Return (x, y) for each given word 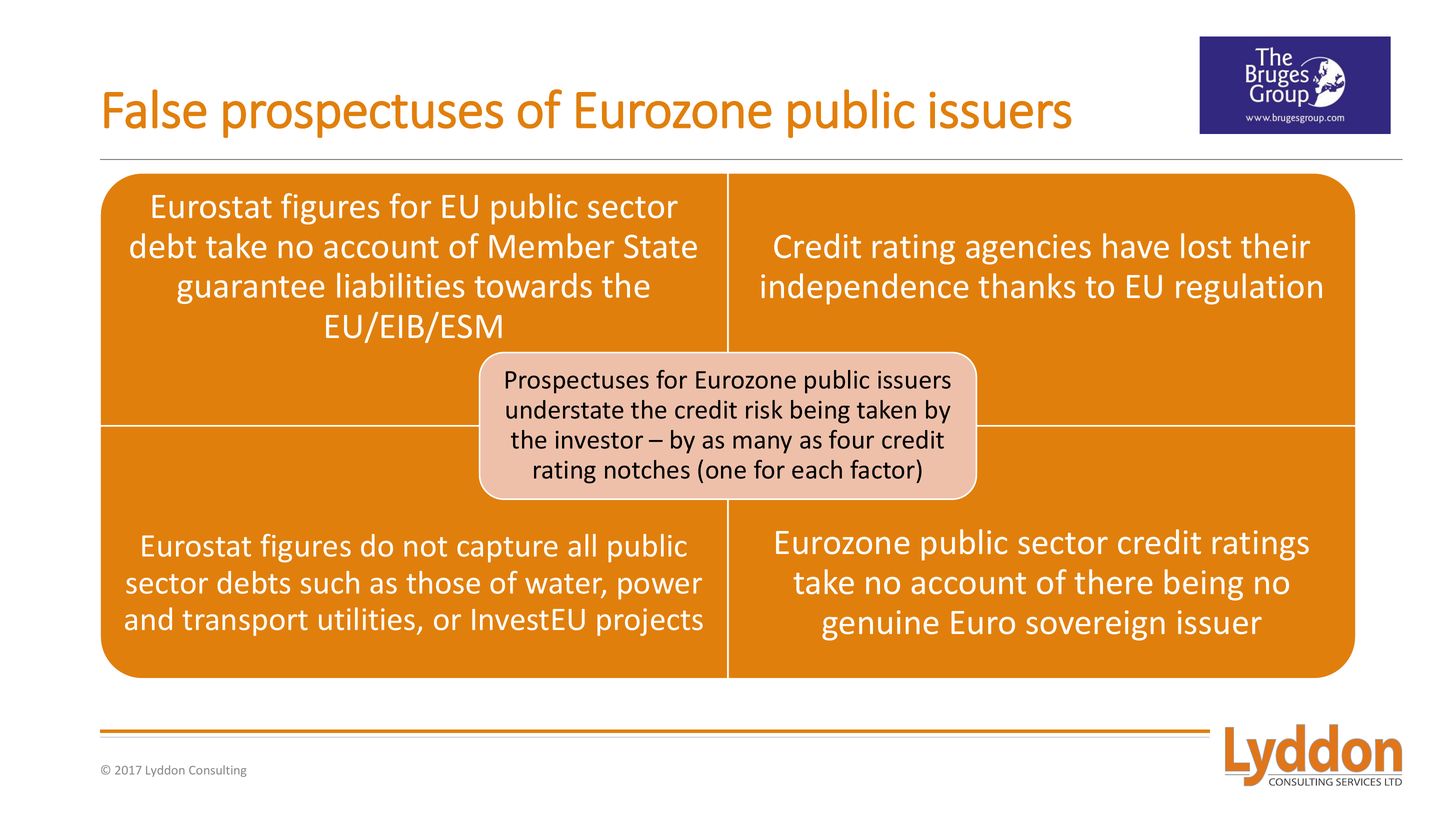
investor (599, 440)
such (330, 582)
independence (865, 289)
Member (551, 245)
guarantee (251, 290)
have (1136, 245)
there (1113, 581)
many (762, 444)
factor (882, 469)
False (155, 109)
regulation (1249, 289)
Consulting (217, 771)
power (660, 589)
